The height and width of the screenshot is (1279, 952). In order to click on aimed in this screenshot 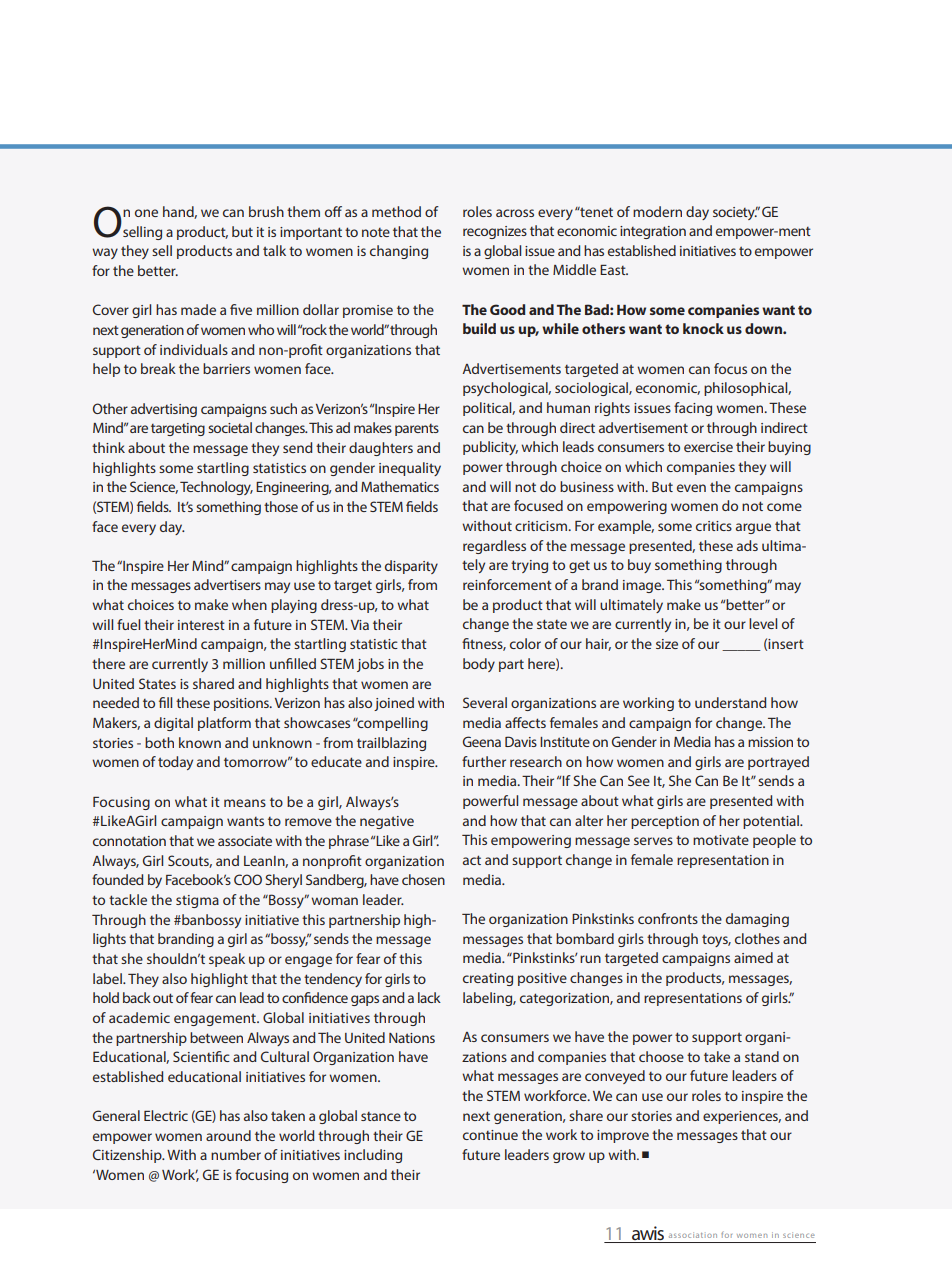, I will do `click(753, 957)`.
